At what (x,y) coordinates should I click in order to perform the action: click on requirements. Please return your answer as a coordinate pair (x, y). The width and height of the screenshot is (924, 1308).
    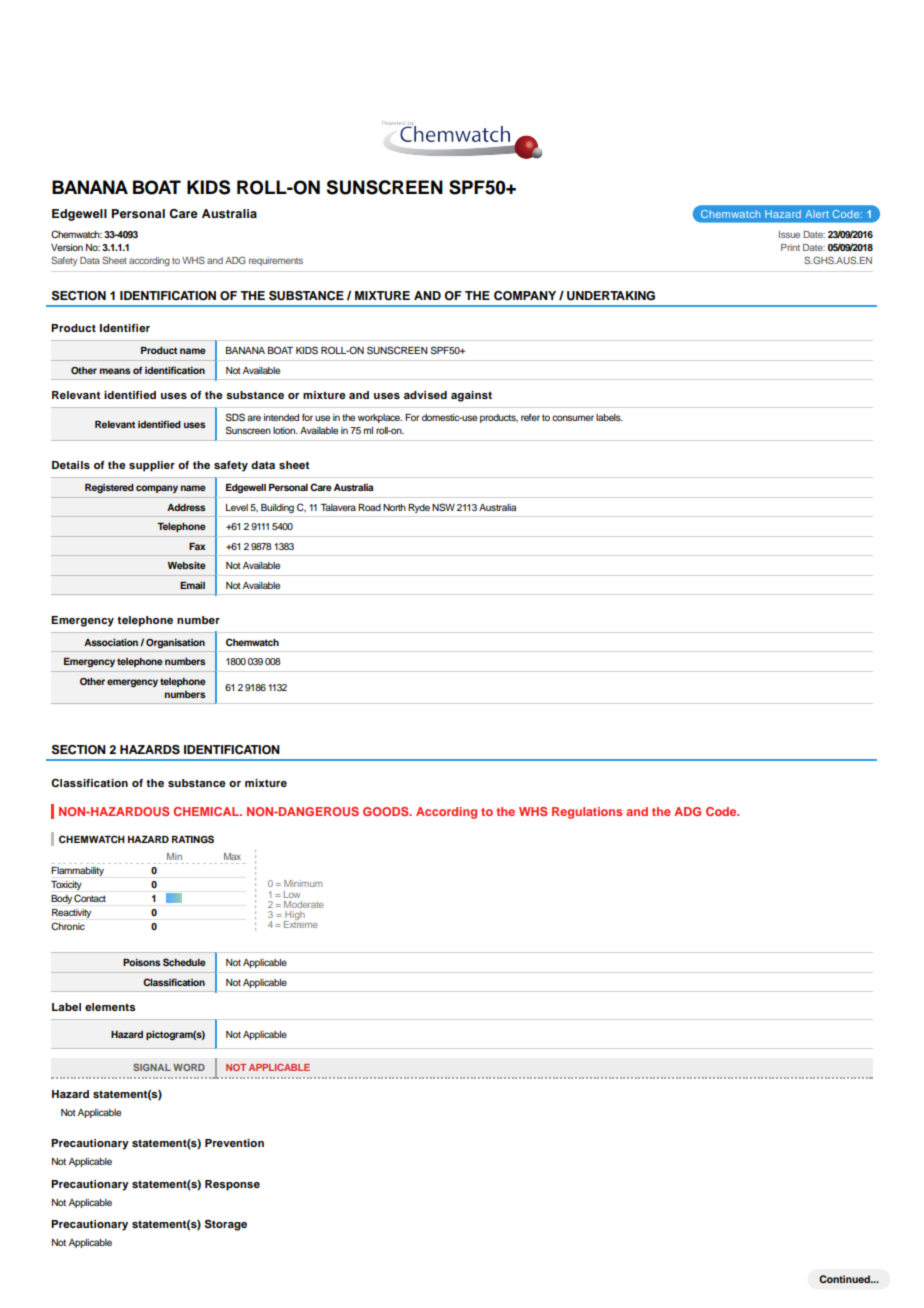
    Looking at the image, I should click on (276, 261).
